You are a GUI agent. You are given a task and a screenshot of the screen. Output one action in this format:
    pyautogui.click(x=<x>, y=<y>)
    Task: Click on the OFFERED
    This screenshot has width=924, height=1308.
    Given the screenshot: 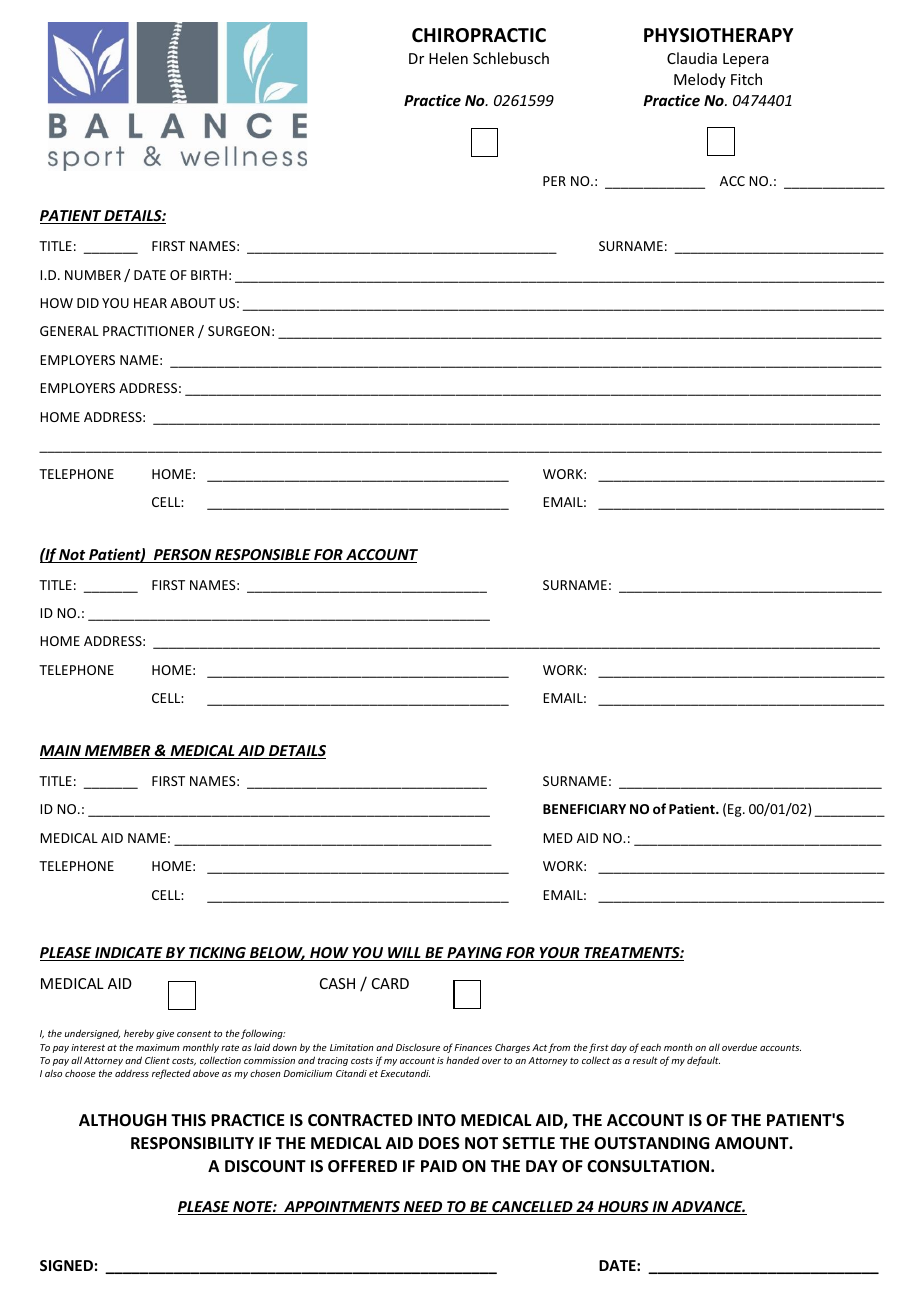 What is the action you would take?
    pyautogui.click(x=362, y=1166)
